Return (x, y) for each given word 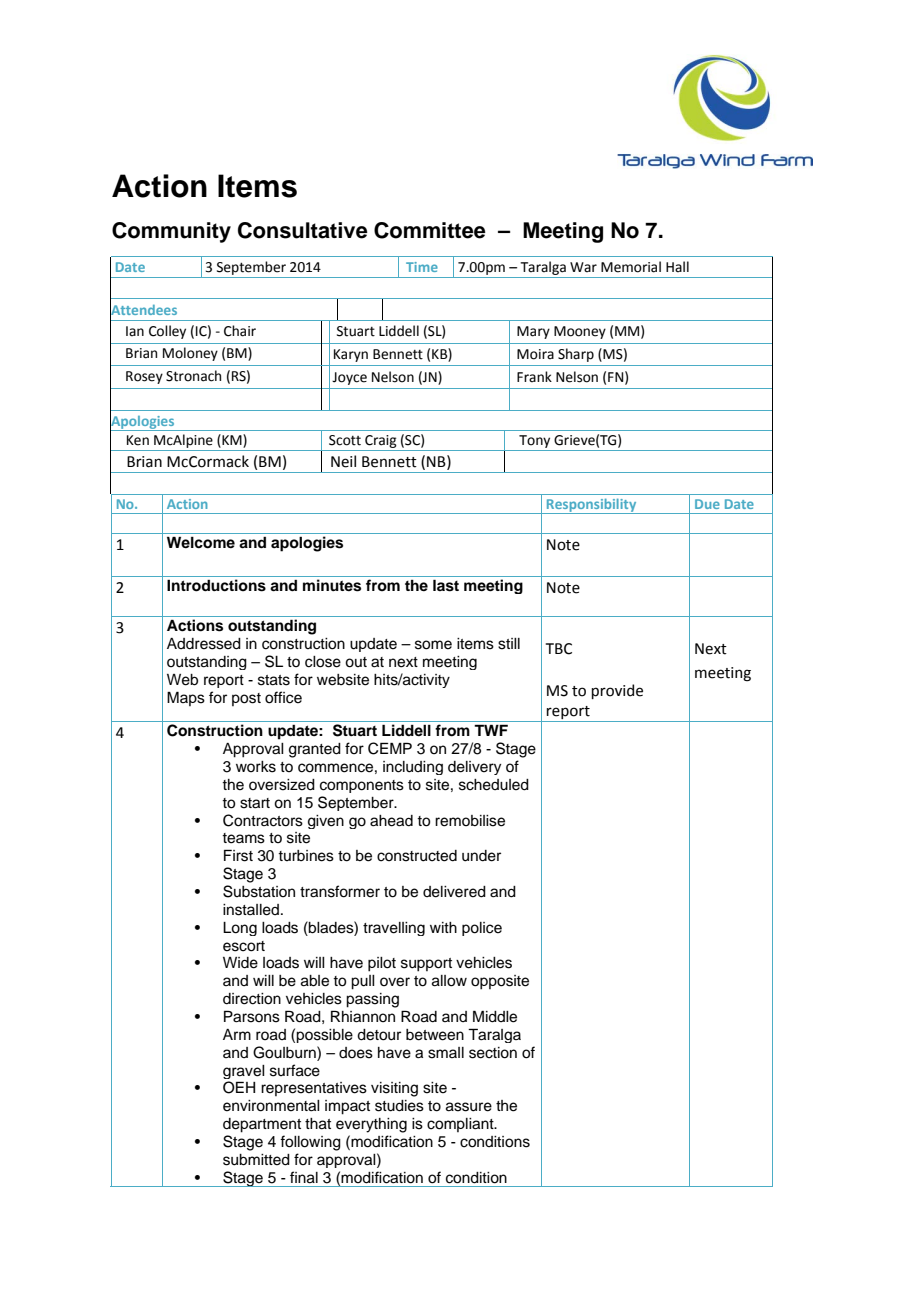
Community (171, 232)
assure (469, 1107)
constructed (417, 856)
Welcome (201, 542)
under (481, 856)
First (238, 855)
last (446, 585)
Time (422, 267)
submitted (256, 1160)
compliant (461, 1125)
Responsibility (592, 506)
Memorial (631, 267)
